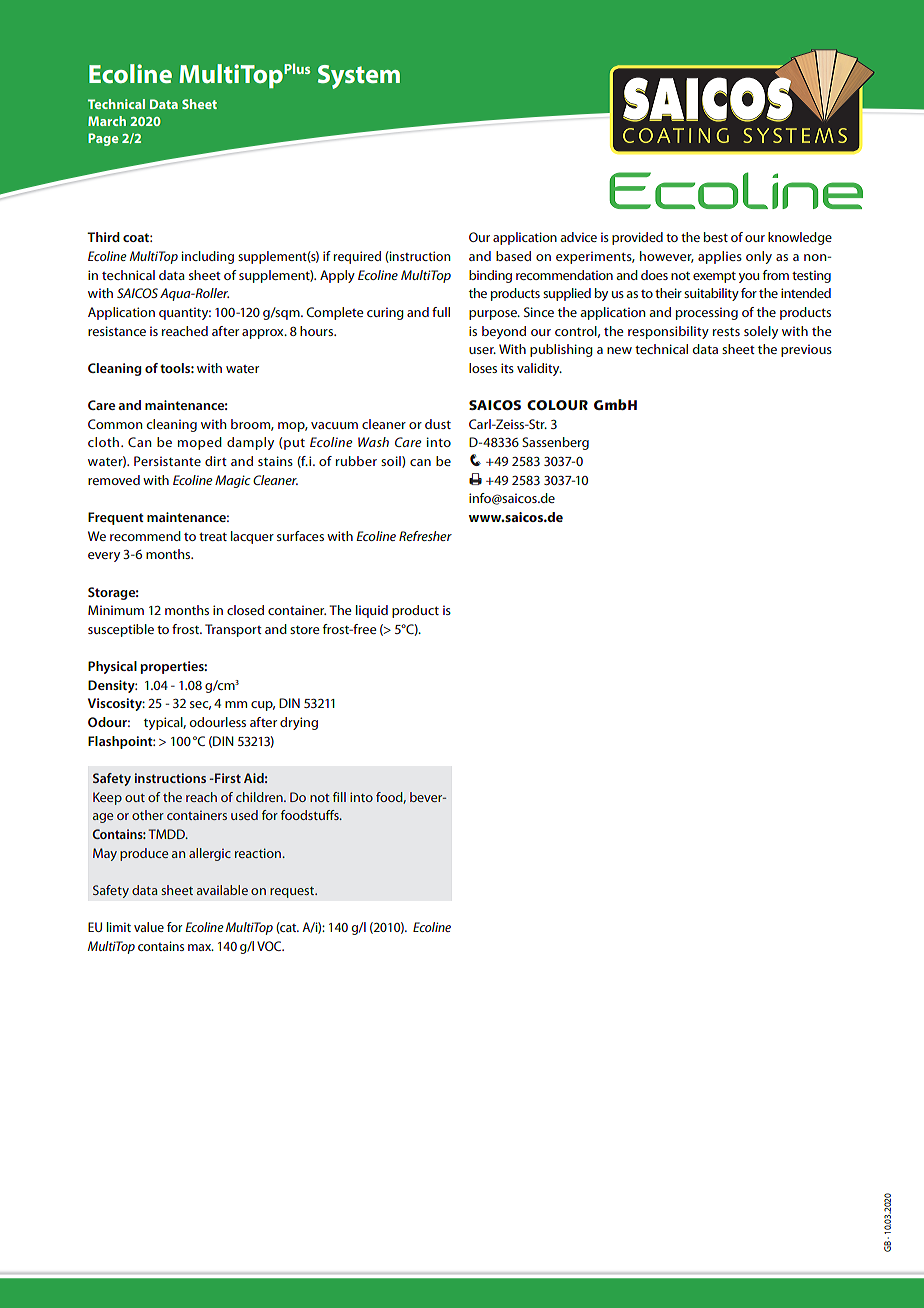 The image size is (924, 1308). What do you see at coordinates (107, 121) in the image?
I see `March` at bounding box center [107, 121].
